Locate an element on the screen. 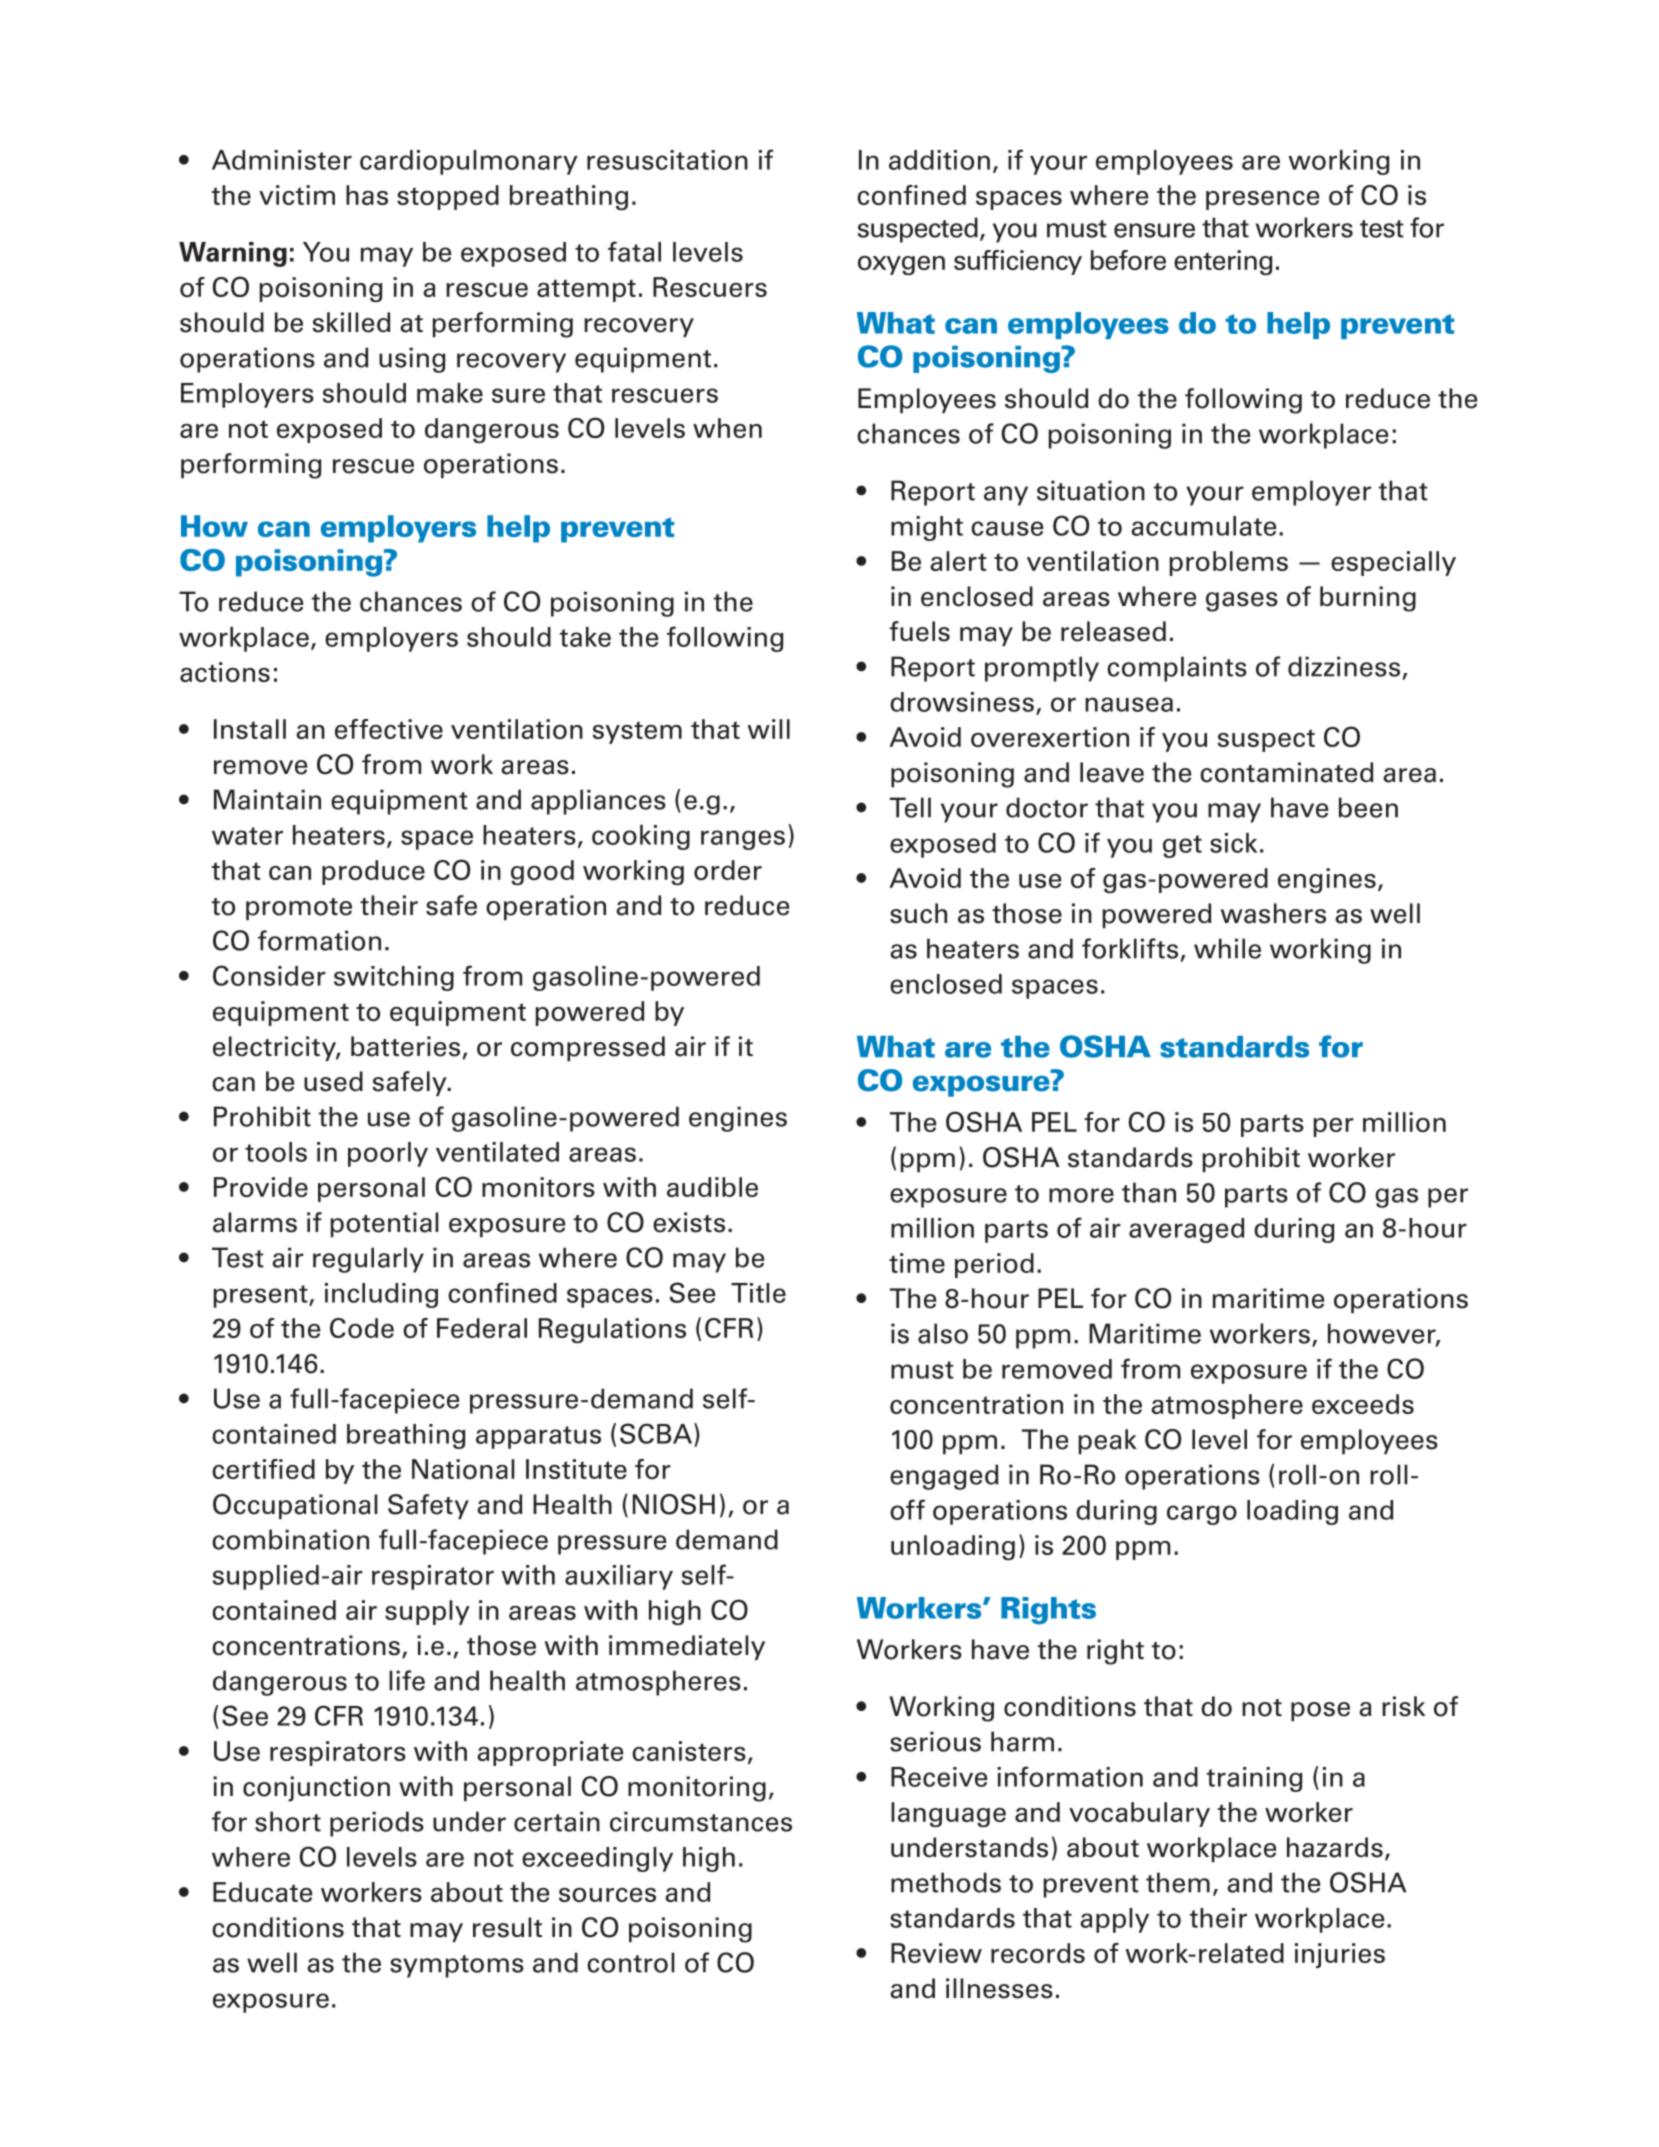 The height and width of the screenshot is (2147, 1659). oxygen is located at coordinates (901, 265).
